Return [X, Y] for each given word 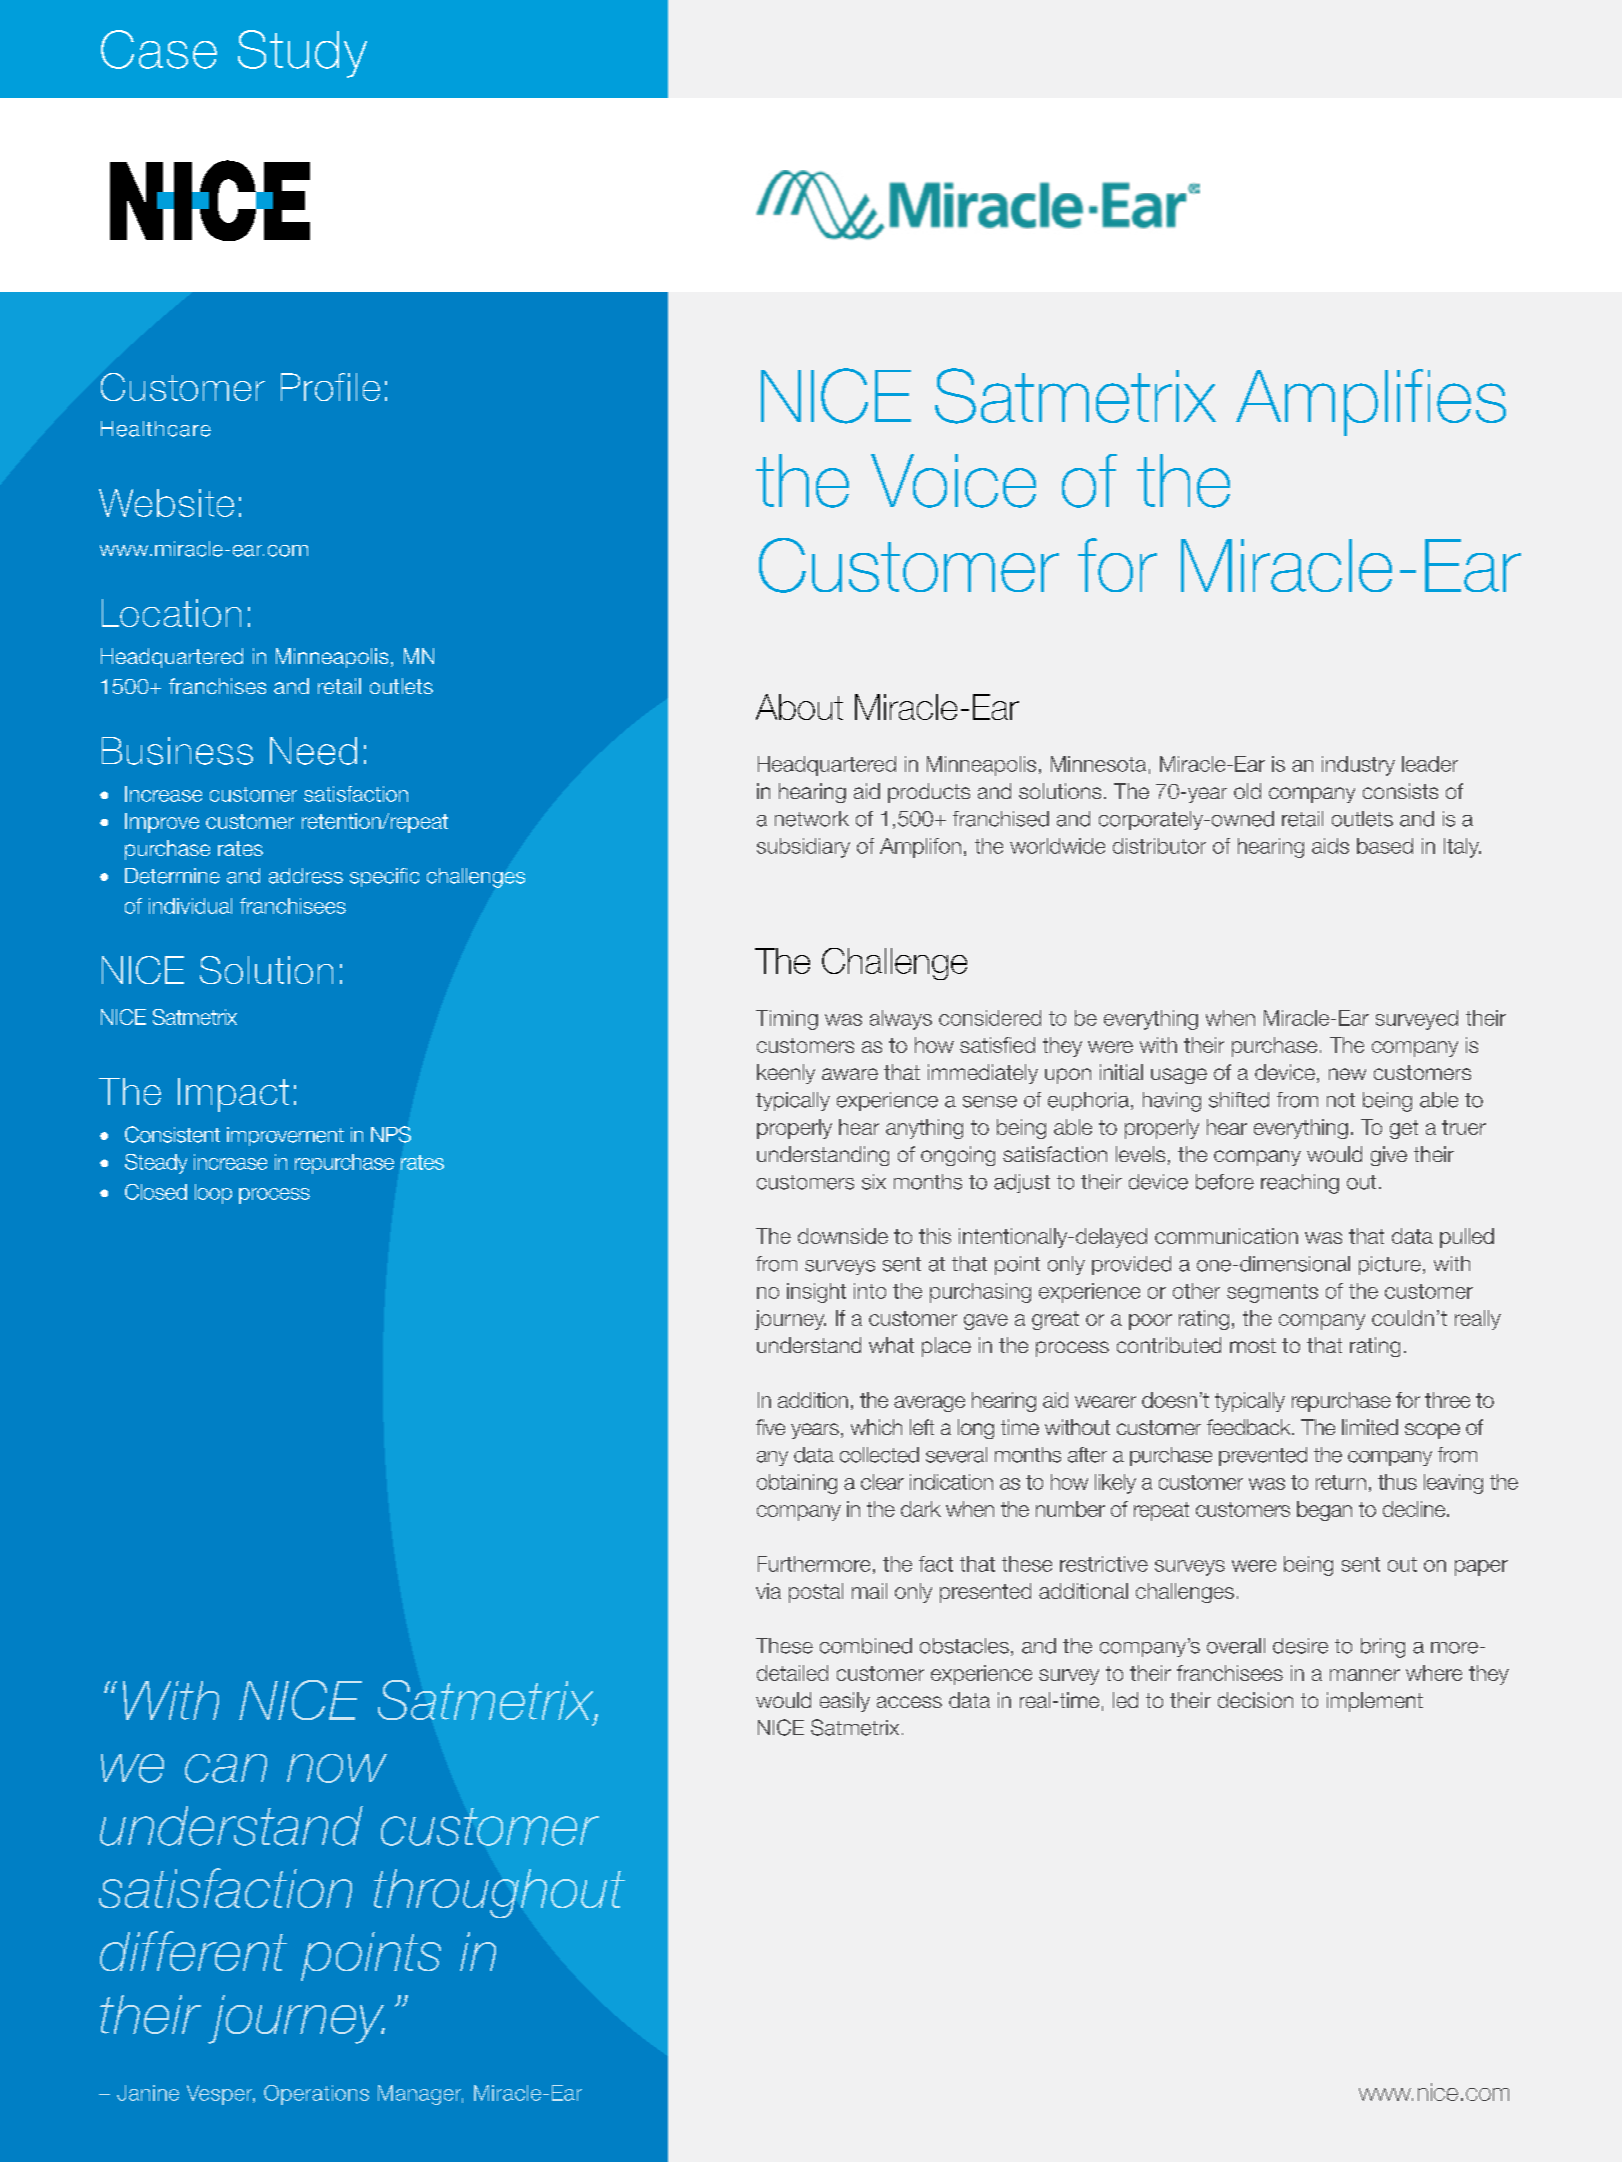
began [1324, 1511]
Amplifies [1371, 402]
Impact [233, 1095]
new [1347, 1074]
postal [816, 1593]
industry [1358, 766]
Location [171, 613]
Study [302, 54]
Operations [316, 2095]
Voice [953, 481]
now [337, 1768]
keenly [786, 1074]
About [799, 707]
